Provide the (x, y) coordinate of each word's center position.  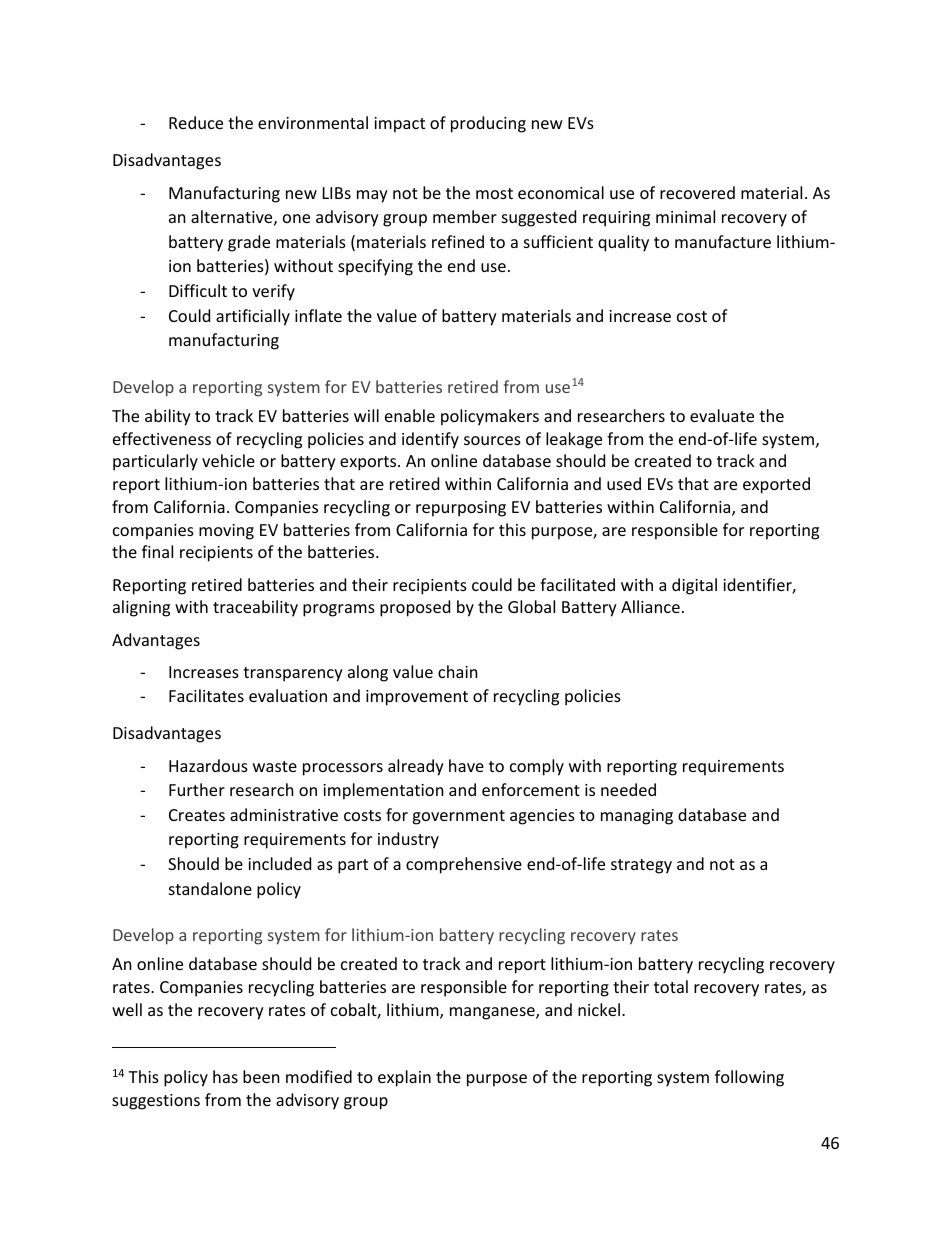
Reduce (196, 122)
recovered (697, 192)
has (225, 1076)
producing (488, 124)
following (749, 1078)
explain (404, 1078)
